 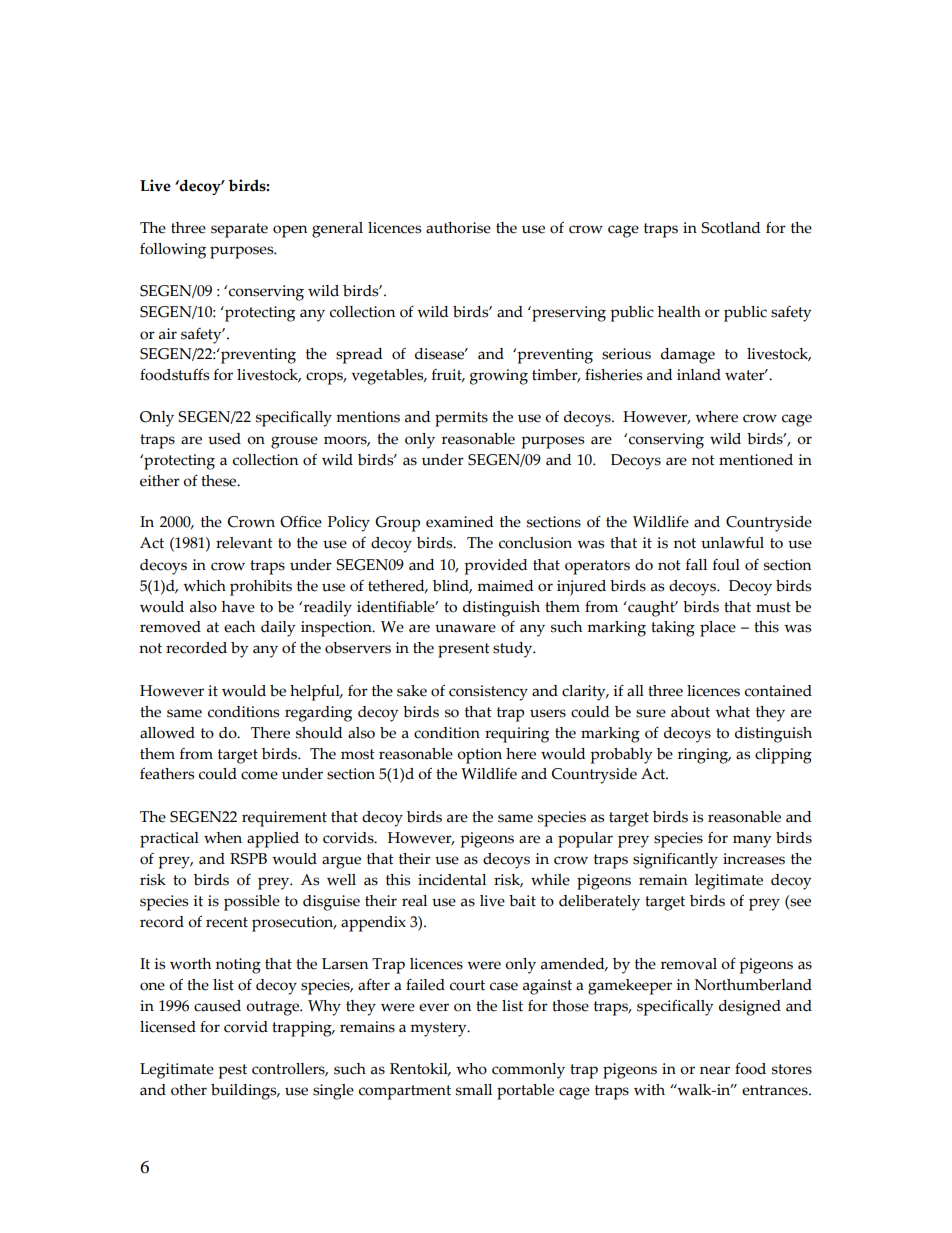 I want to click on authorise, so click(x=458, y=228).
